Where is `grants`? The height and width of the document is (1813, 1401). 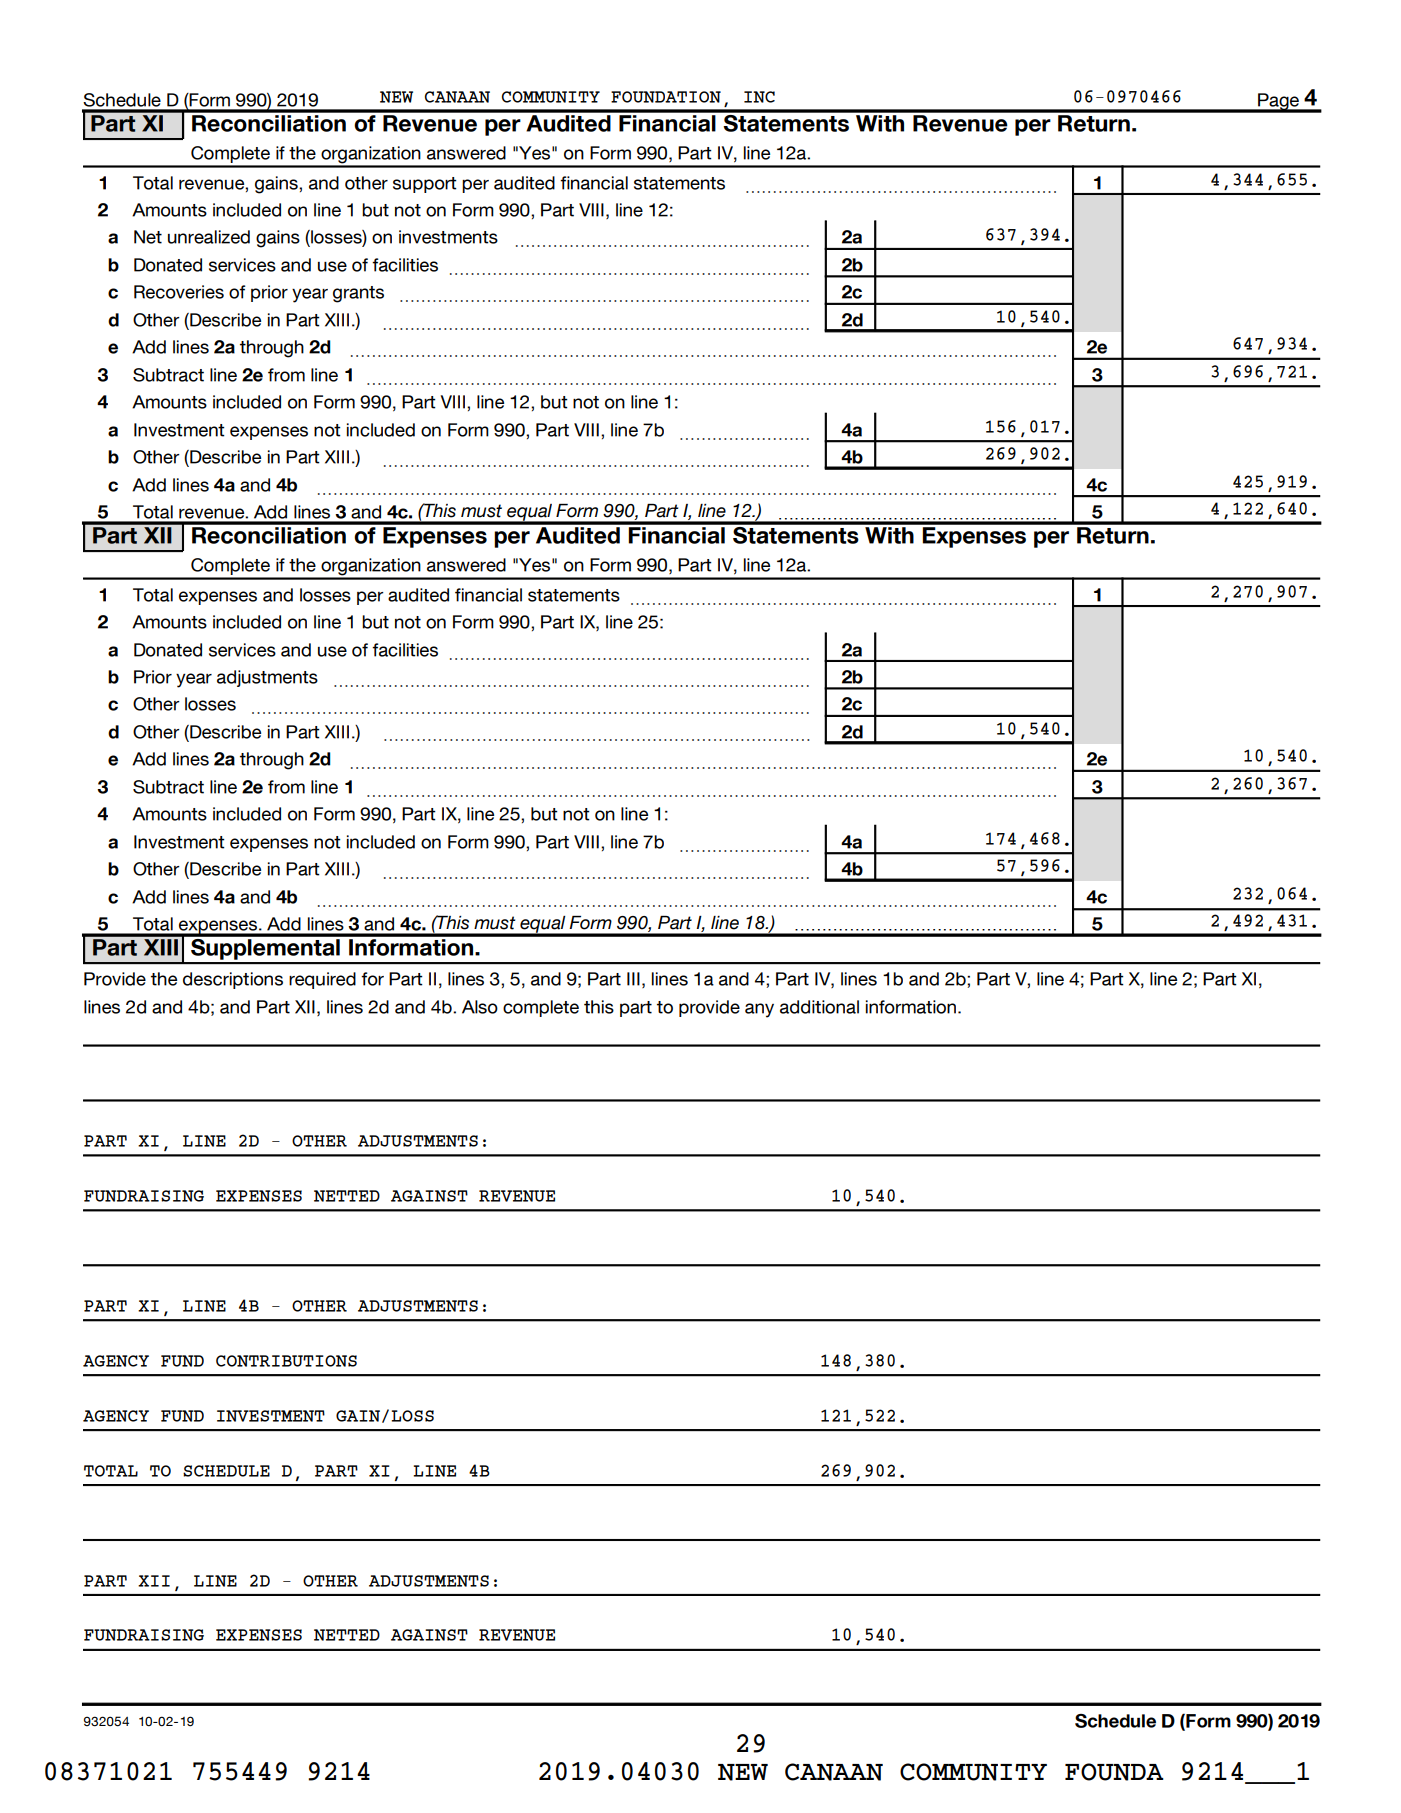 grants is located at coordinates (358, 294).
